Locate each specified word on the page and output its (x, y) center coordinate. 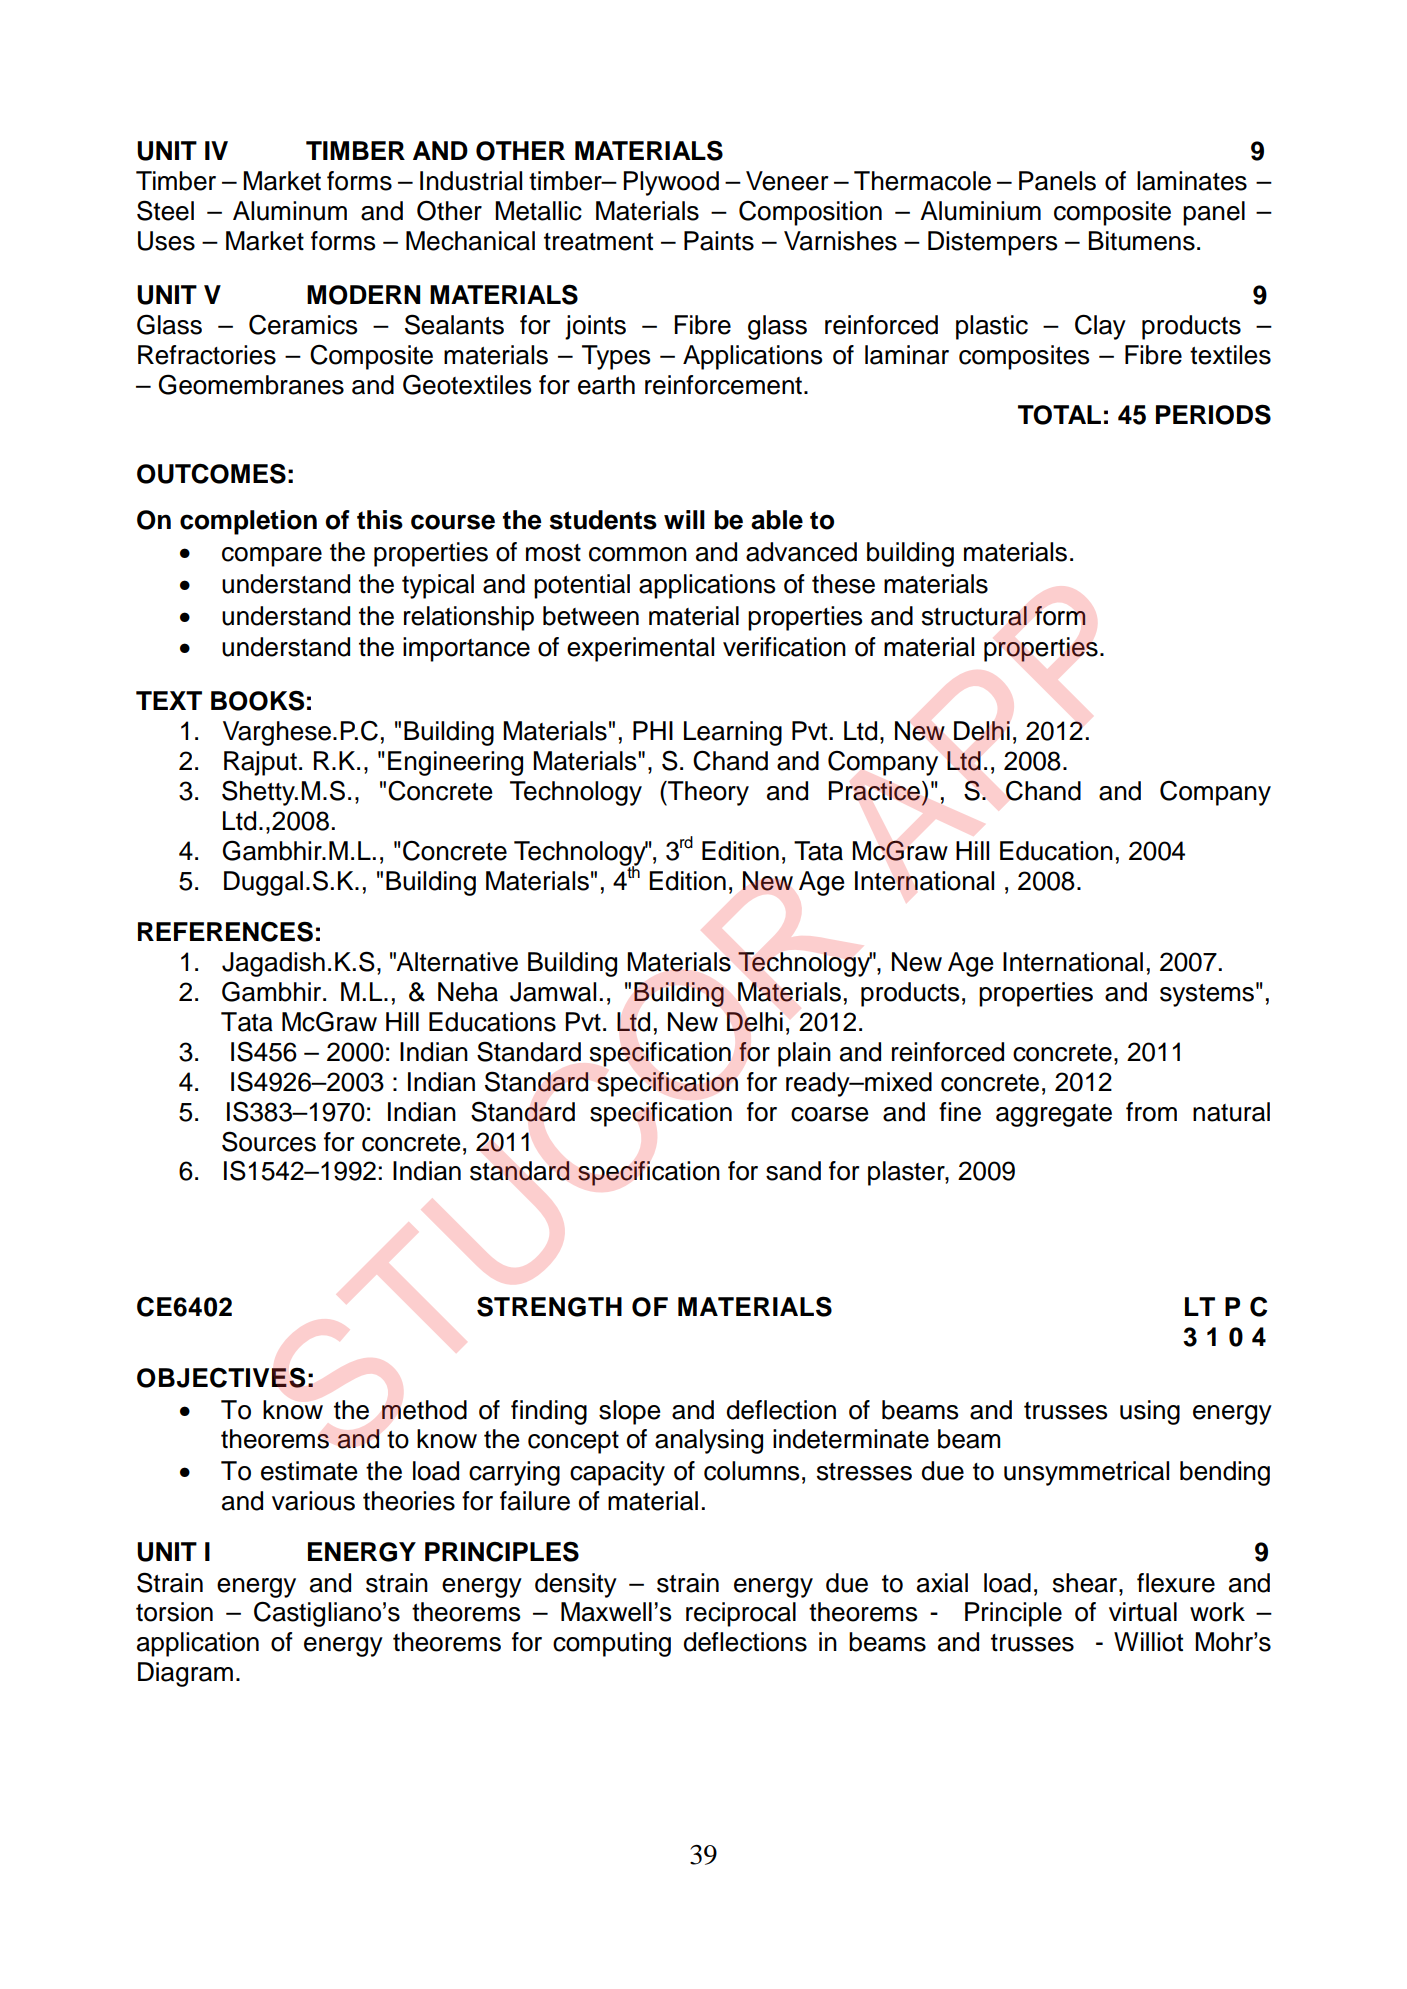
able (777, 520)
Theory (707, 793)
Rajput (260, 763)
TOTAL (1059, 415)
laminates (1192, 181)
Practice (874, 791)
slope (629, 1412)
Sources (269, 1141)
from (1151, 1112)
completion (248, 522)
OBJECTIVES (221, 1377)
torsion (174, 1612)
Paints (719, 241)
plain (804, 1054)
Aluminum (290, 211)
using (1150, 1412)
